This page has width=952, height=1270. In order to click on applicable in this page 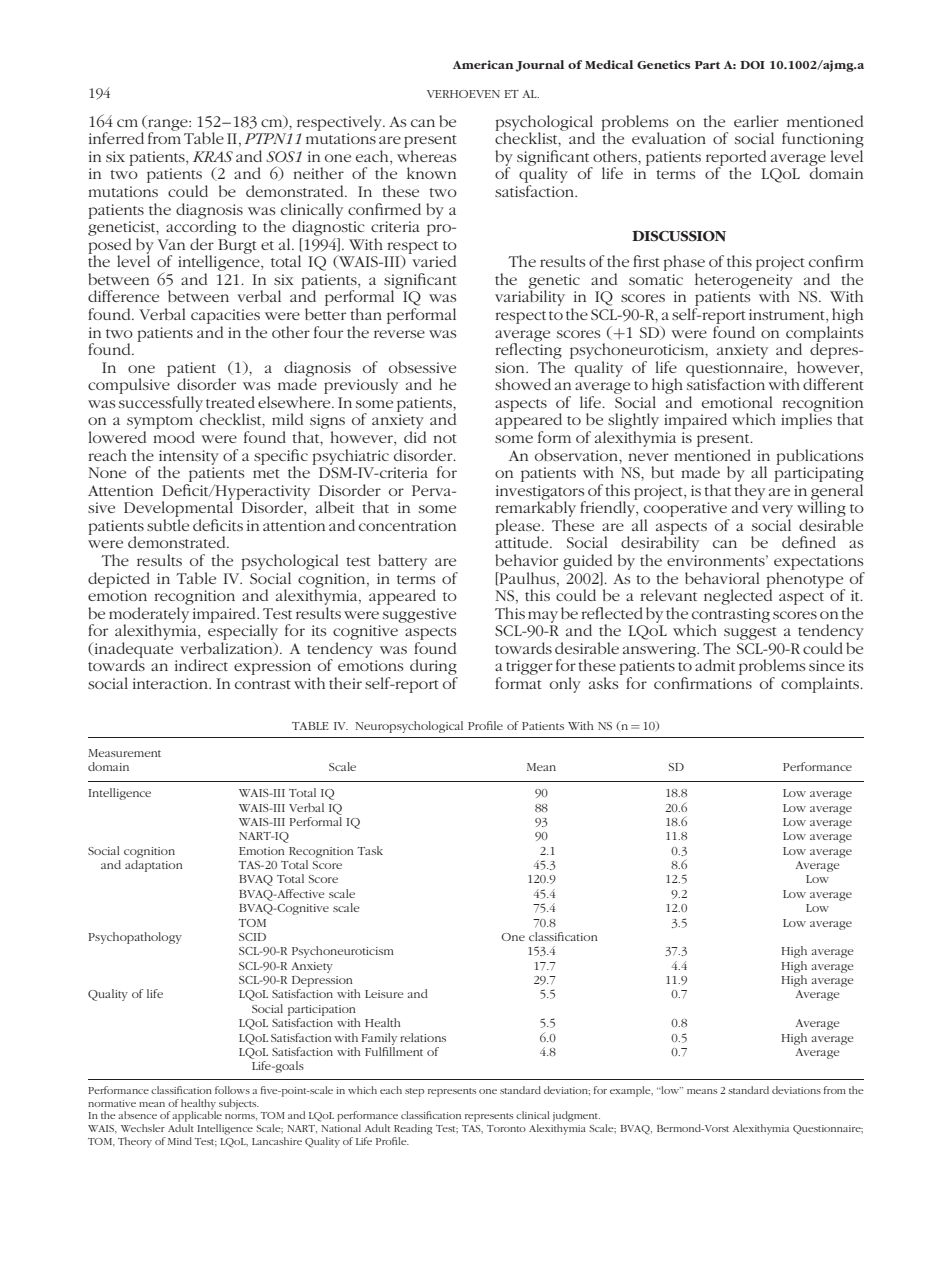, I will do `click(197, 1115)`.
